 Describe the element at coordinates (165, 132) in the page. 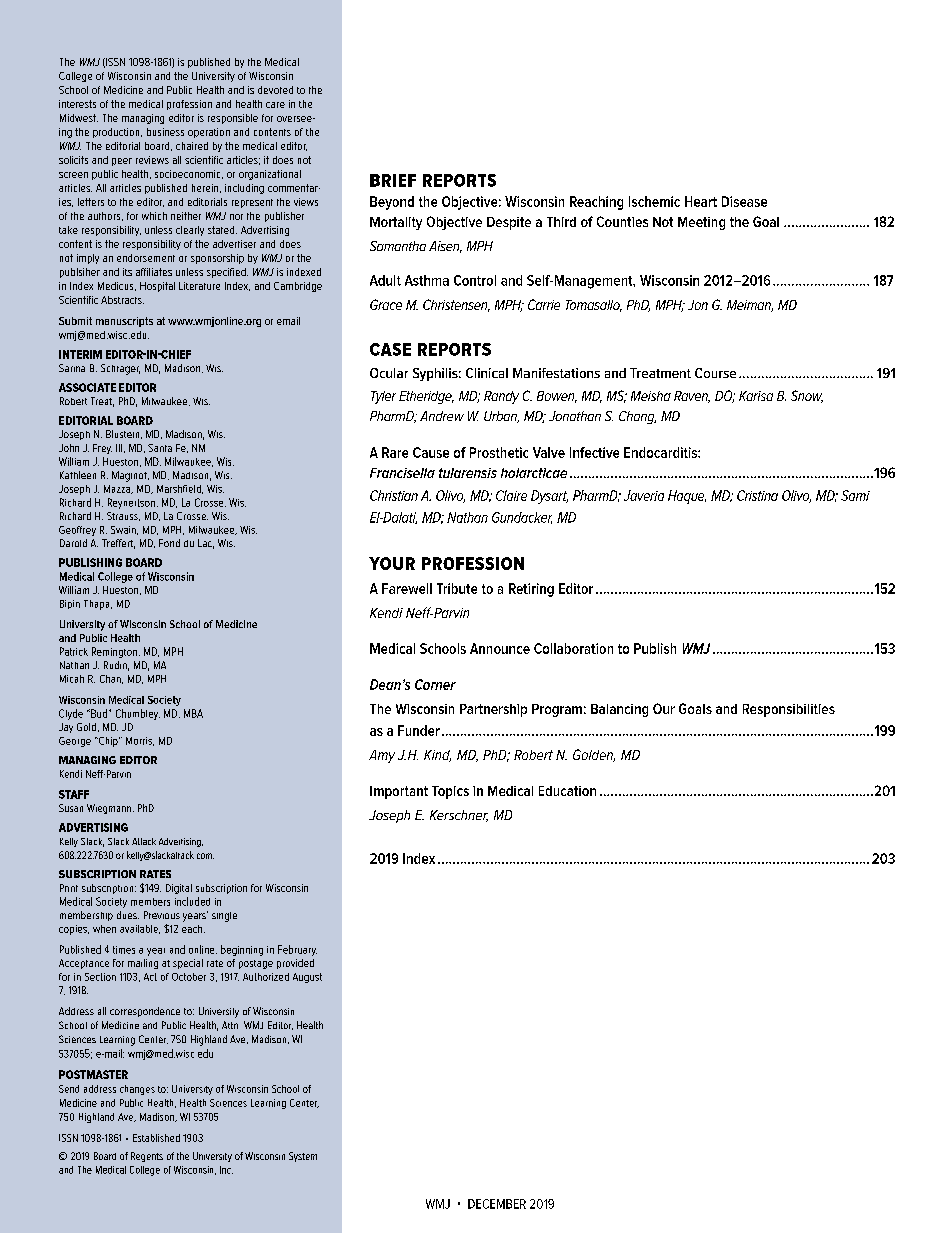

I see `business` at that location.
